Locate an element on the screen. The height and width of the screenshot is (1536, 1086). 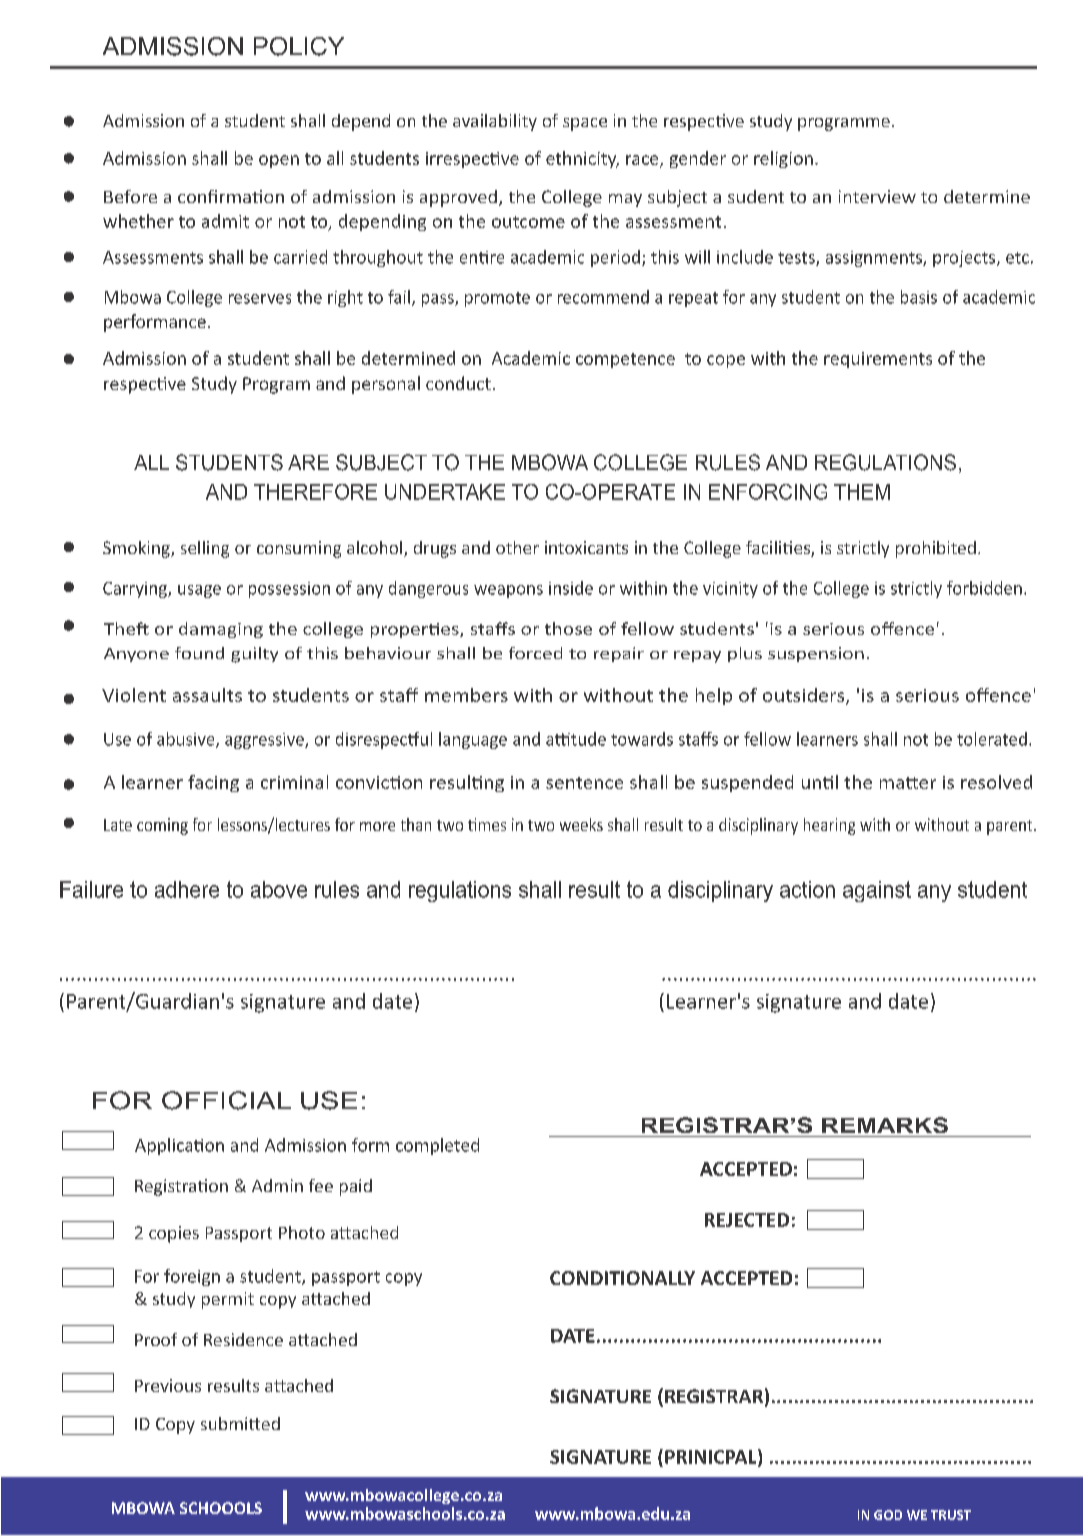
resolved is located at coordinates (996, 782).
